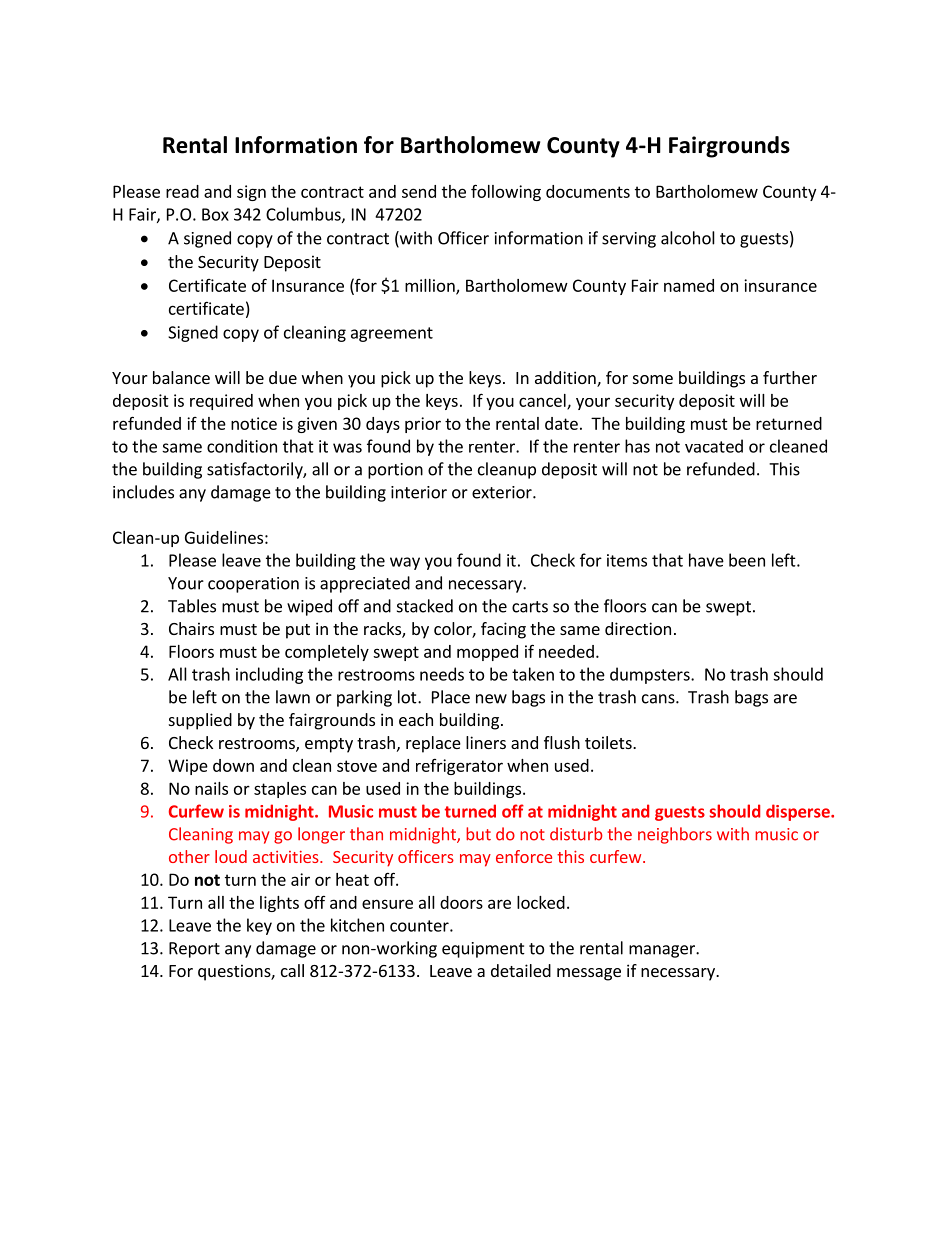 The image size is (952, 1233). Describe the element at coordinates (423, 425) in the page. I see `prior` at that location.
